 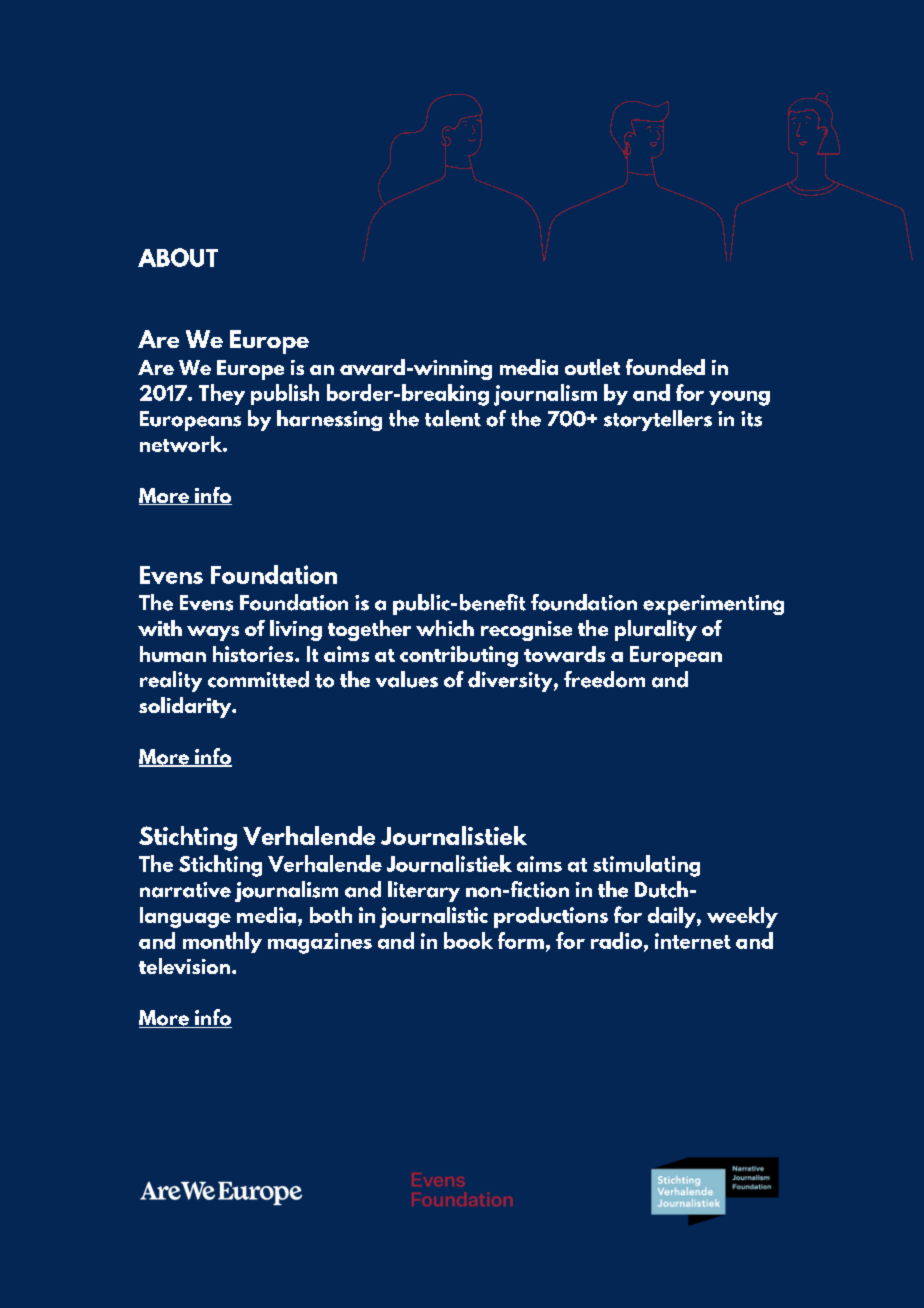 I want to click on which, so click(x=445, y=628).
